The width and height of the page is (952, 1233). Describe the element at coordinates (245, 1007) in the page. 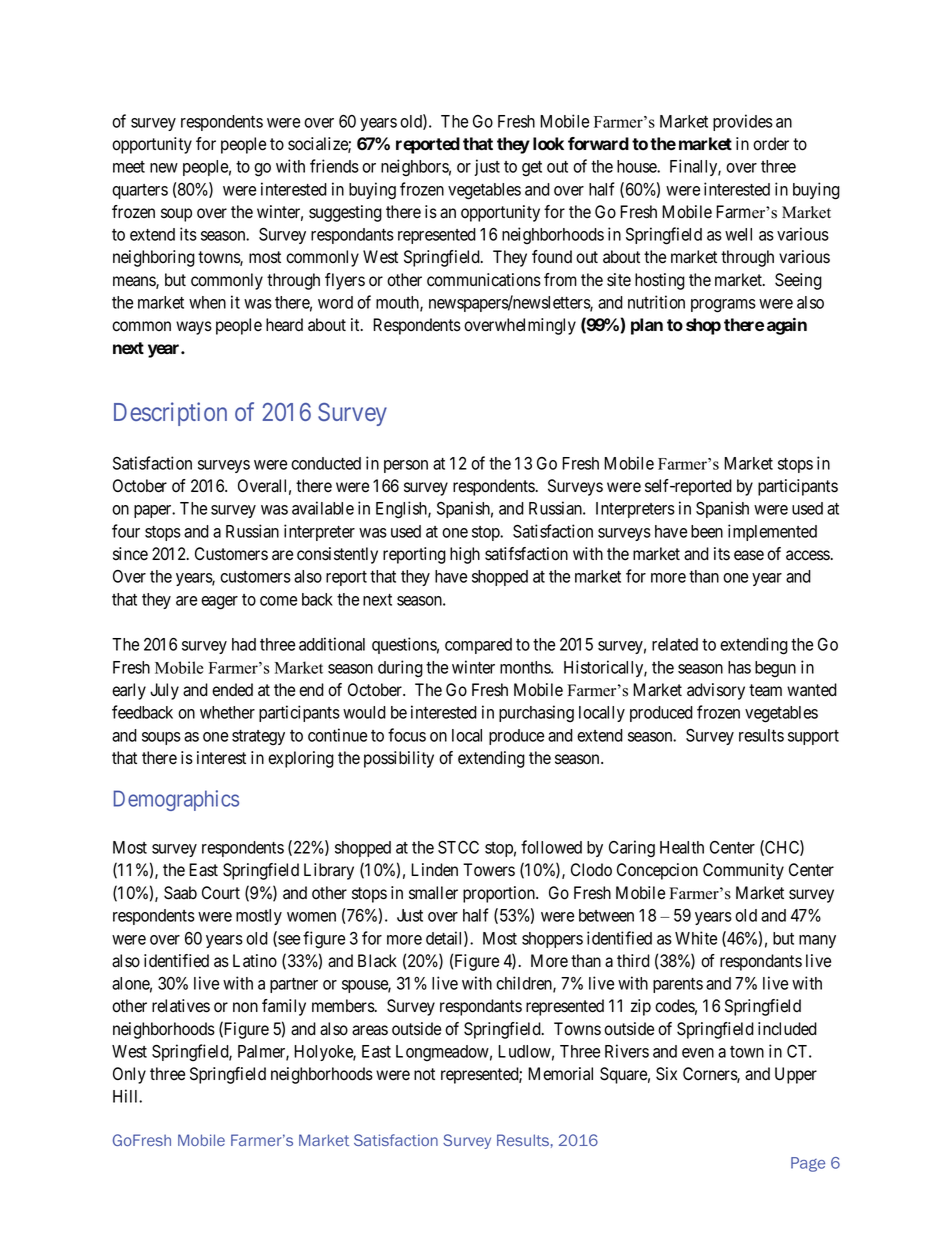

I see `non` at that location.
